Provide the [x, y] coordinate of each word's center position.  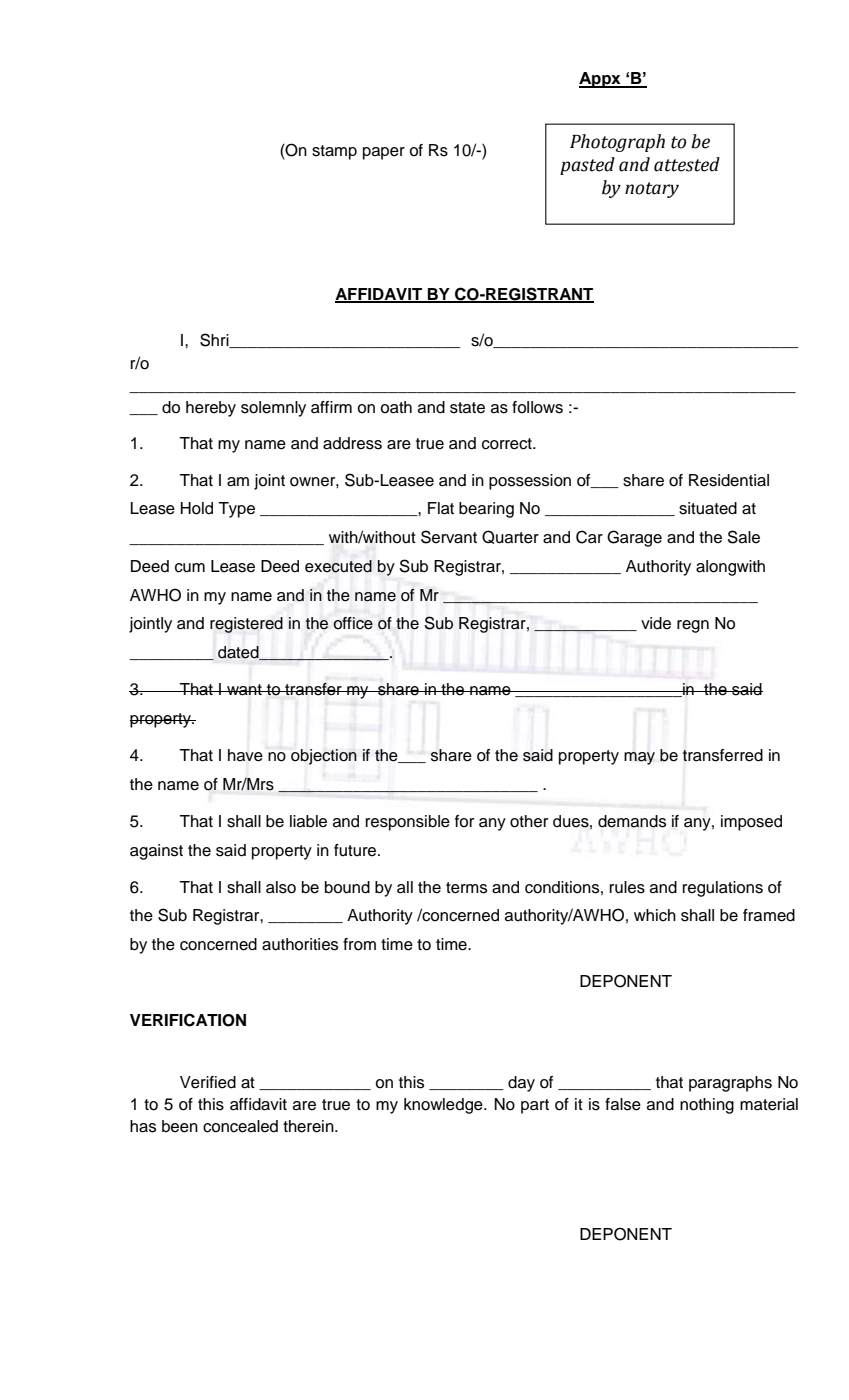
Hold [197, 508]
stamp [334, 152]
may [639, 758]
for [464, 821]
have [245, 755]
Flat [441, 508]
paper [384, 153]
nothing [707, 1106]
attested [687, 164]
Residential [729, 480]
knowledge [444, 1106]
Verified [208, 1082]
